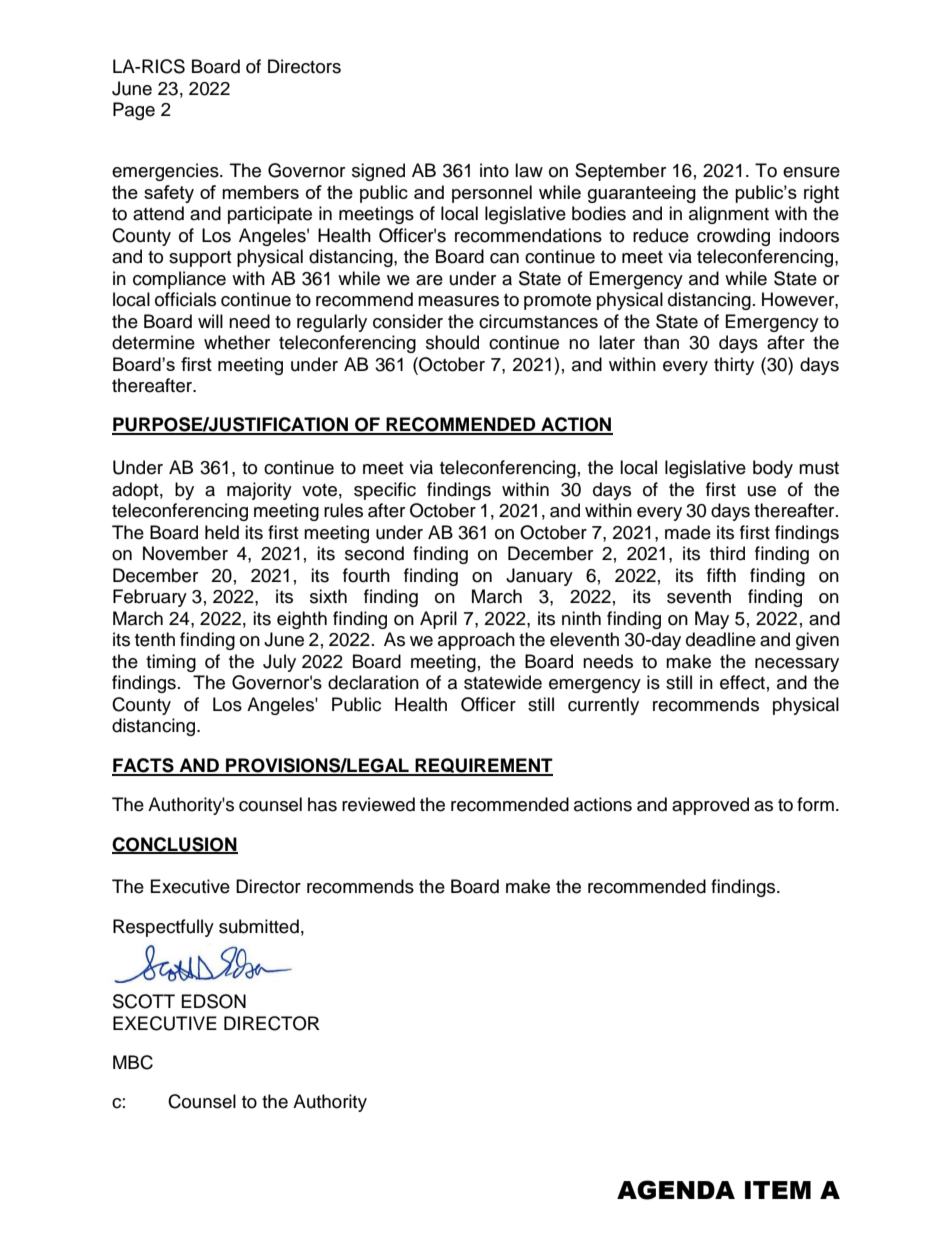 The height and width of the document is (1233, 952). What do you see at coordinates (676, 1190) in the document?
I see `AGENDA` at bounding box center [676, 1190].
